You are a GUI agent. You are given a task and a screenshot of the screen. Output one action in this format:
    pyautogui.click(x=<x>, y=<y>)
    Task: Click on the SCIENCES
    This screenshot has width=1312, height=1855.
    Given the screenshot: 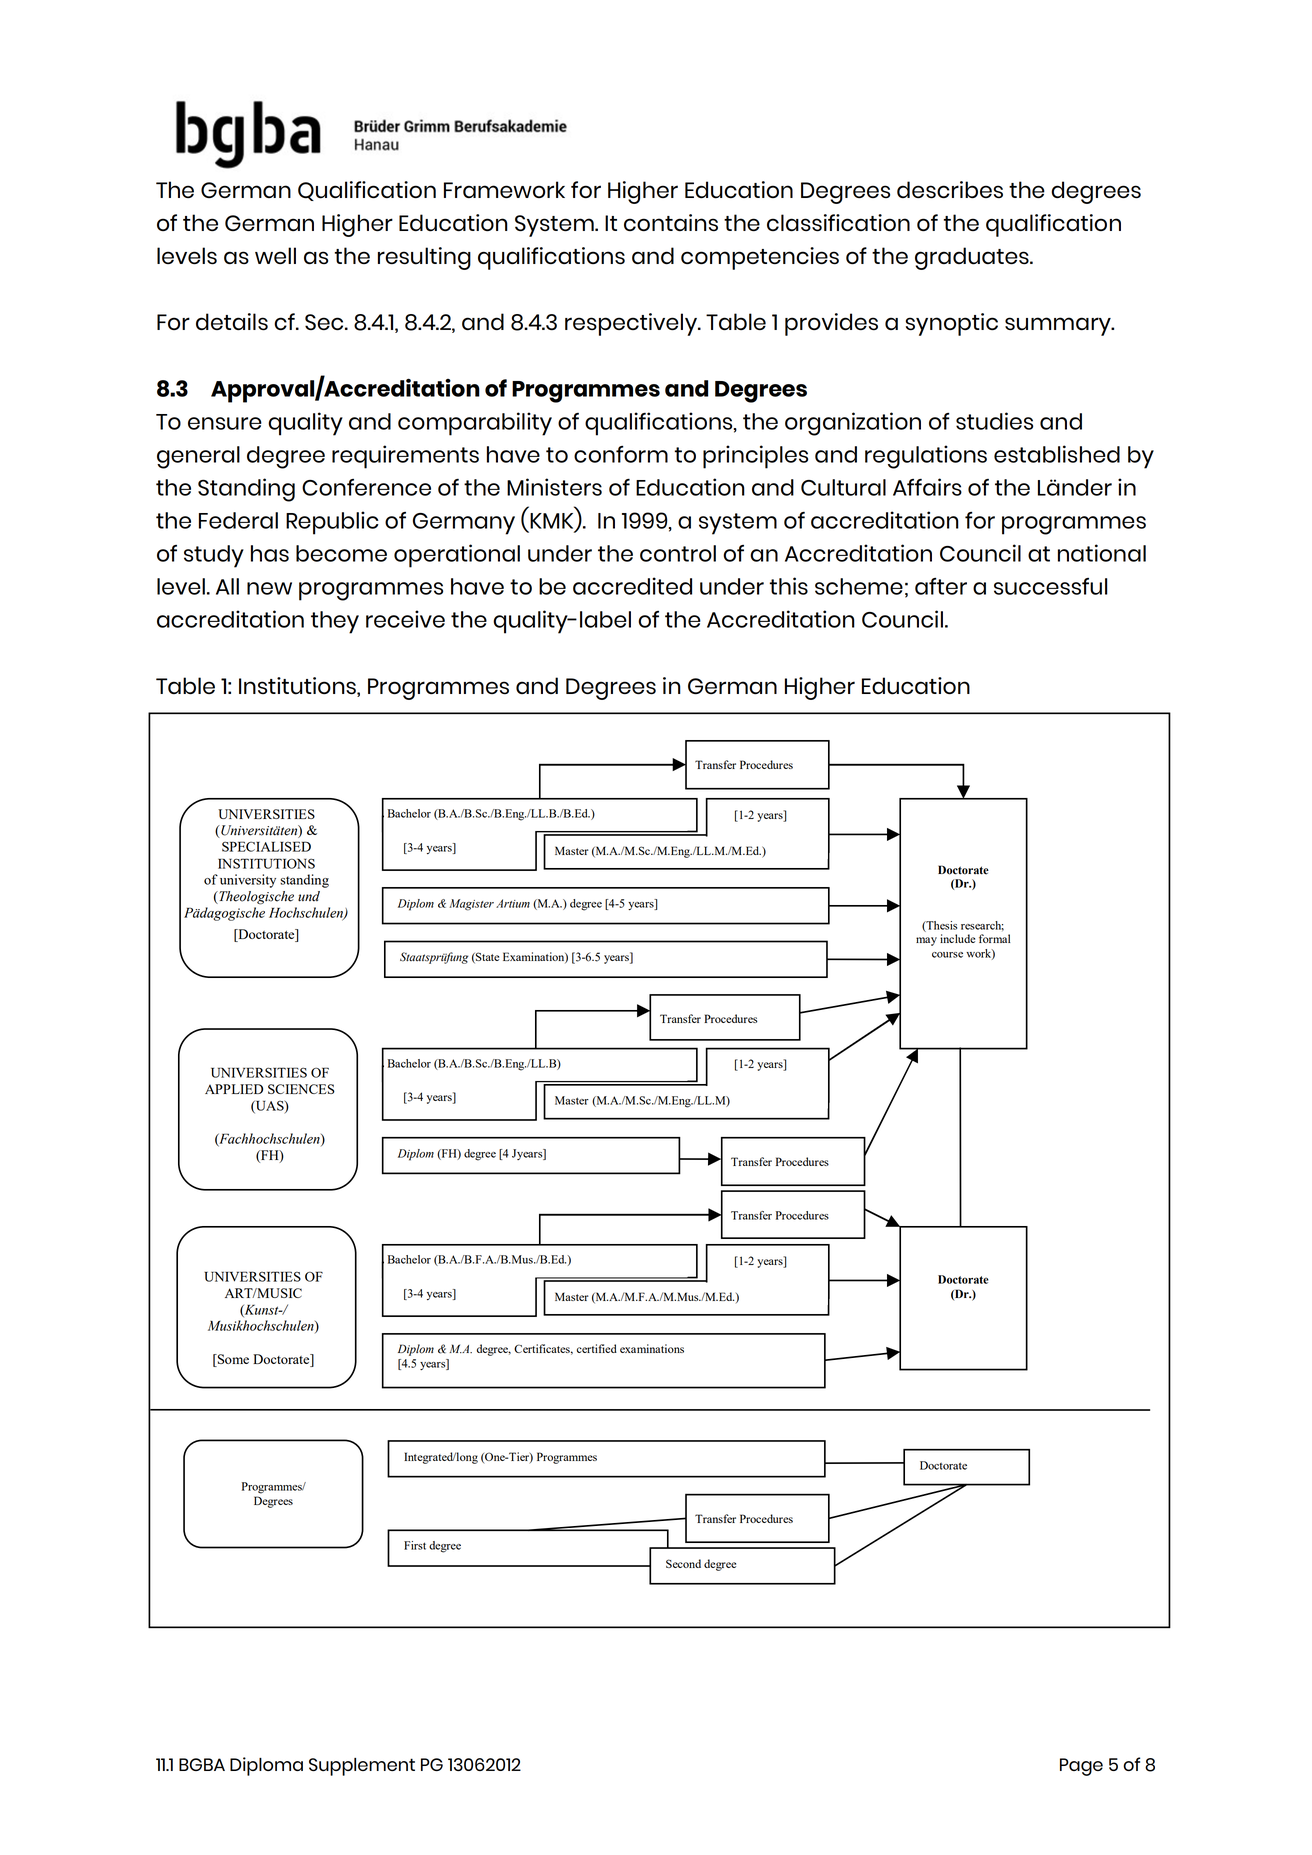 What is the action you would take?
    pyautogui.click(x=301, y=1089)
